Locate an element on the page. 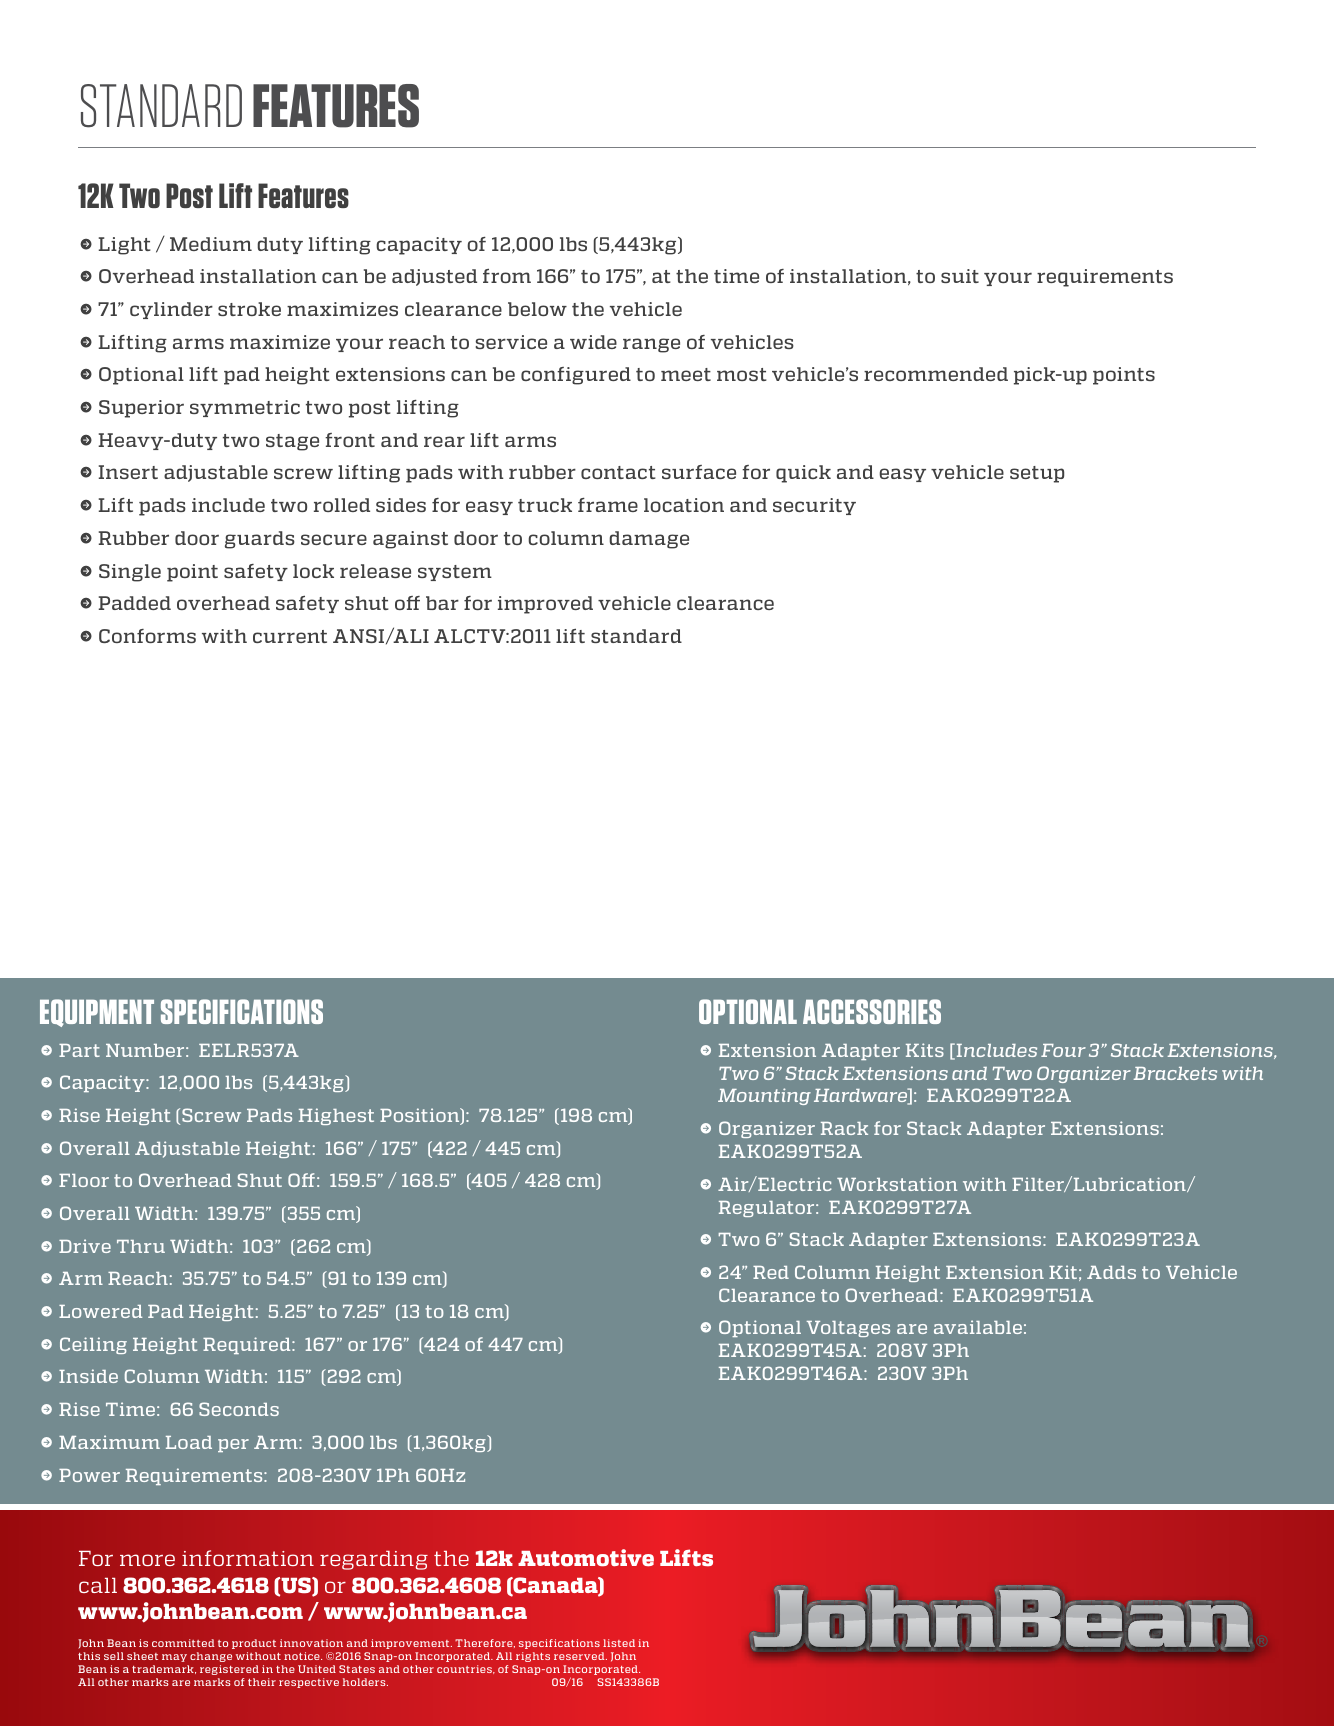  suit is located at coordinates (960, 276).
